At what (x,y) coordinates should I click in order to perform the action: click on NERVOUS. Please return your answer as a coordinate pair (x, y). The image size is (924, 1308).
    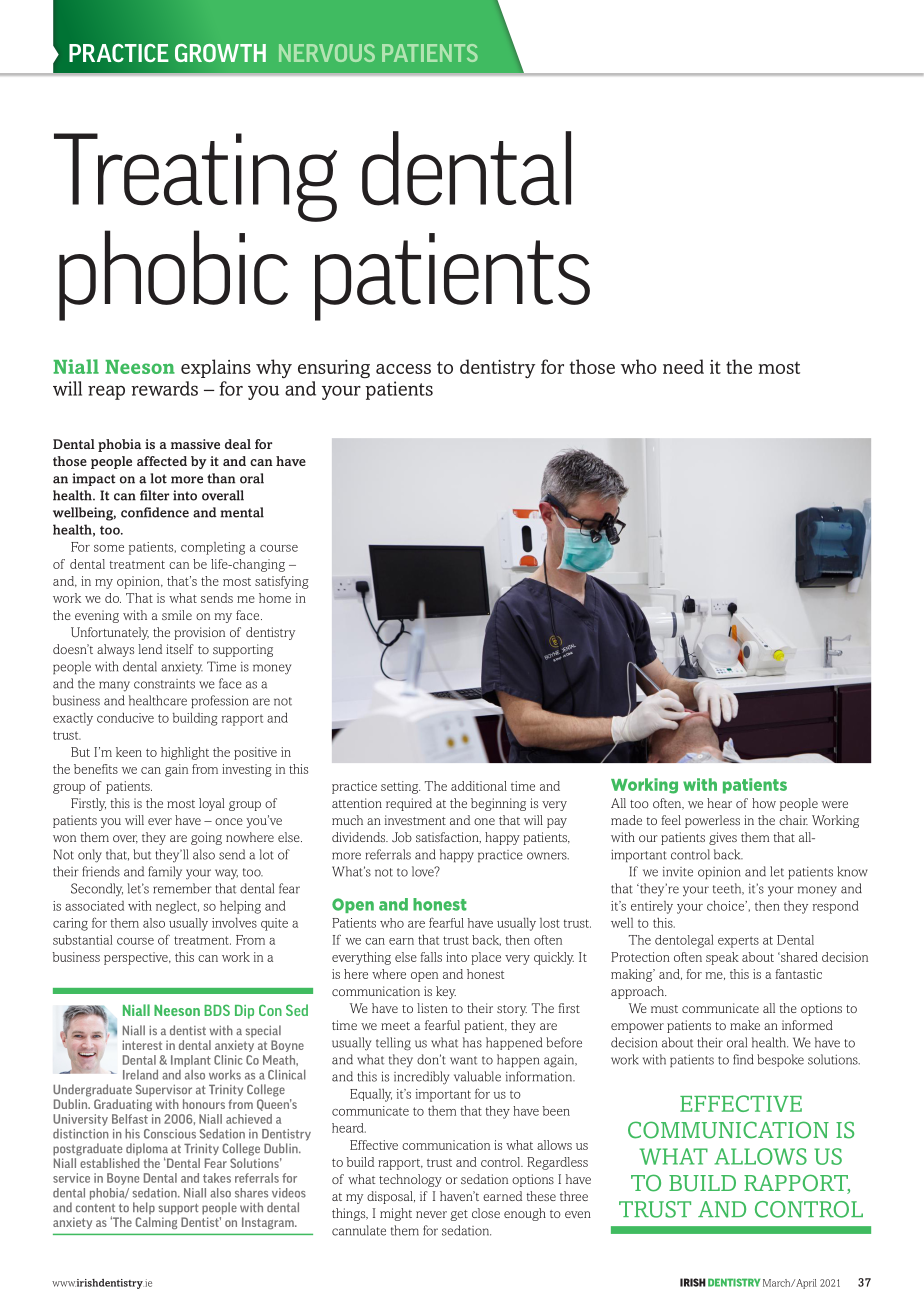
    Looking at the image, I should click on (327, 53).
